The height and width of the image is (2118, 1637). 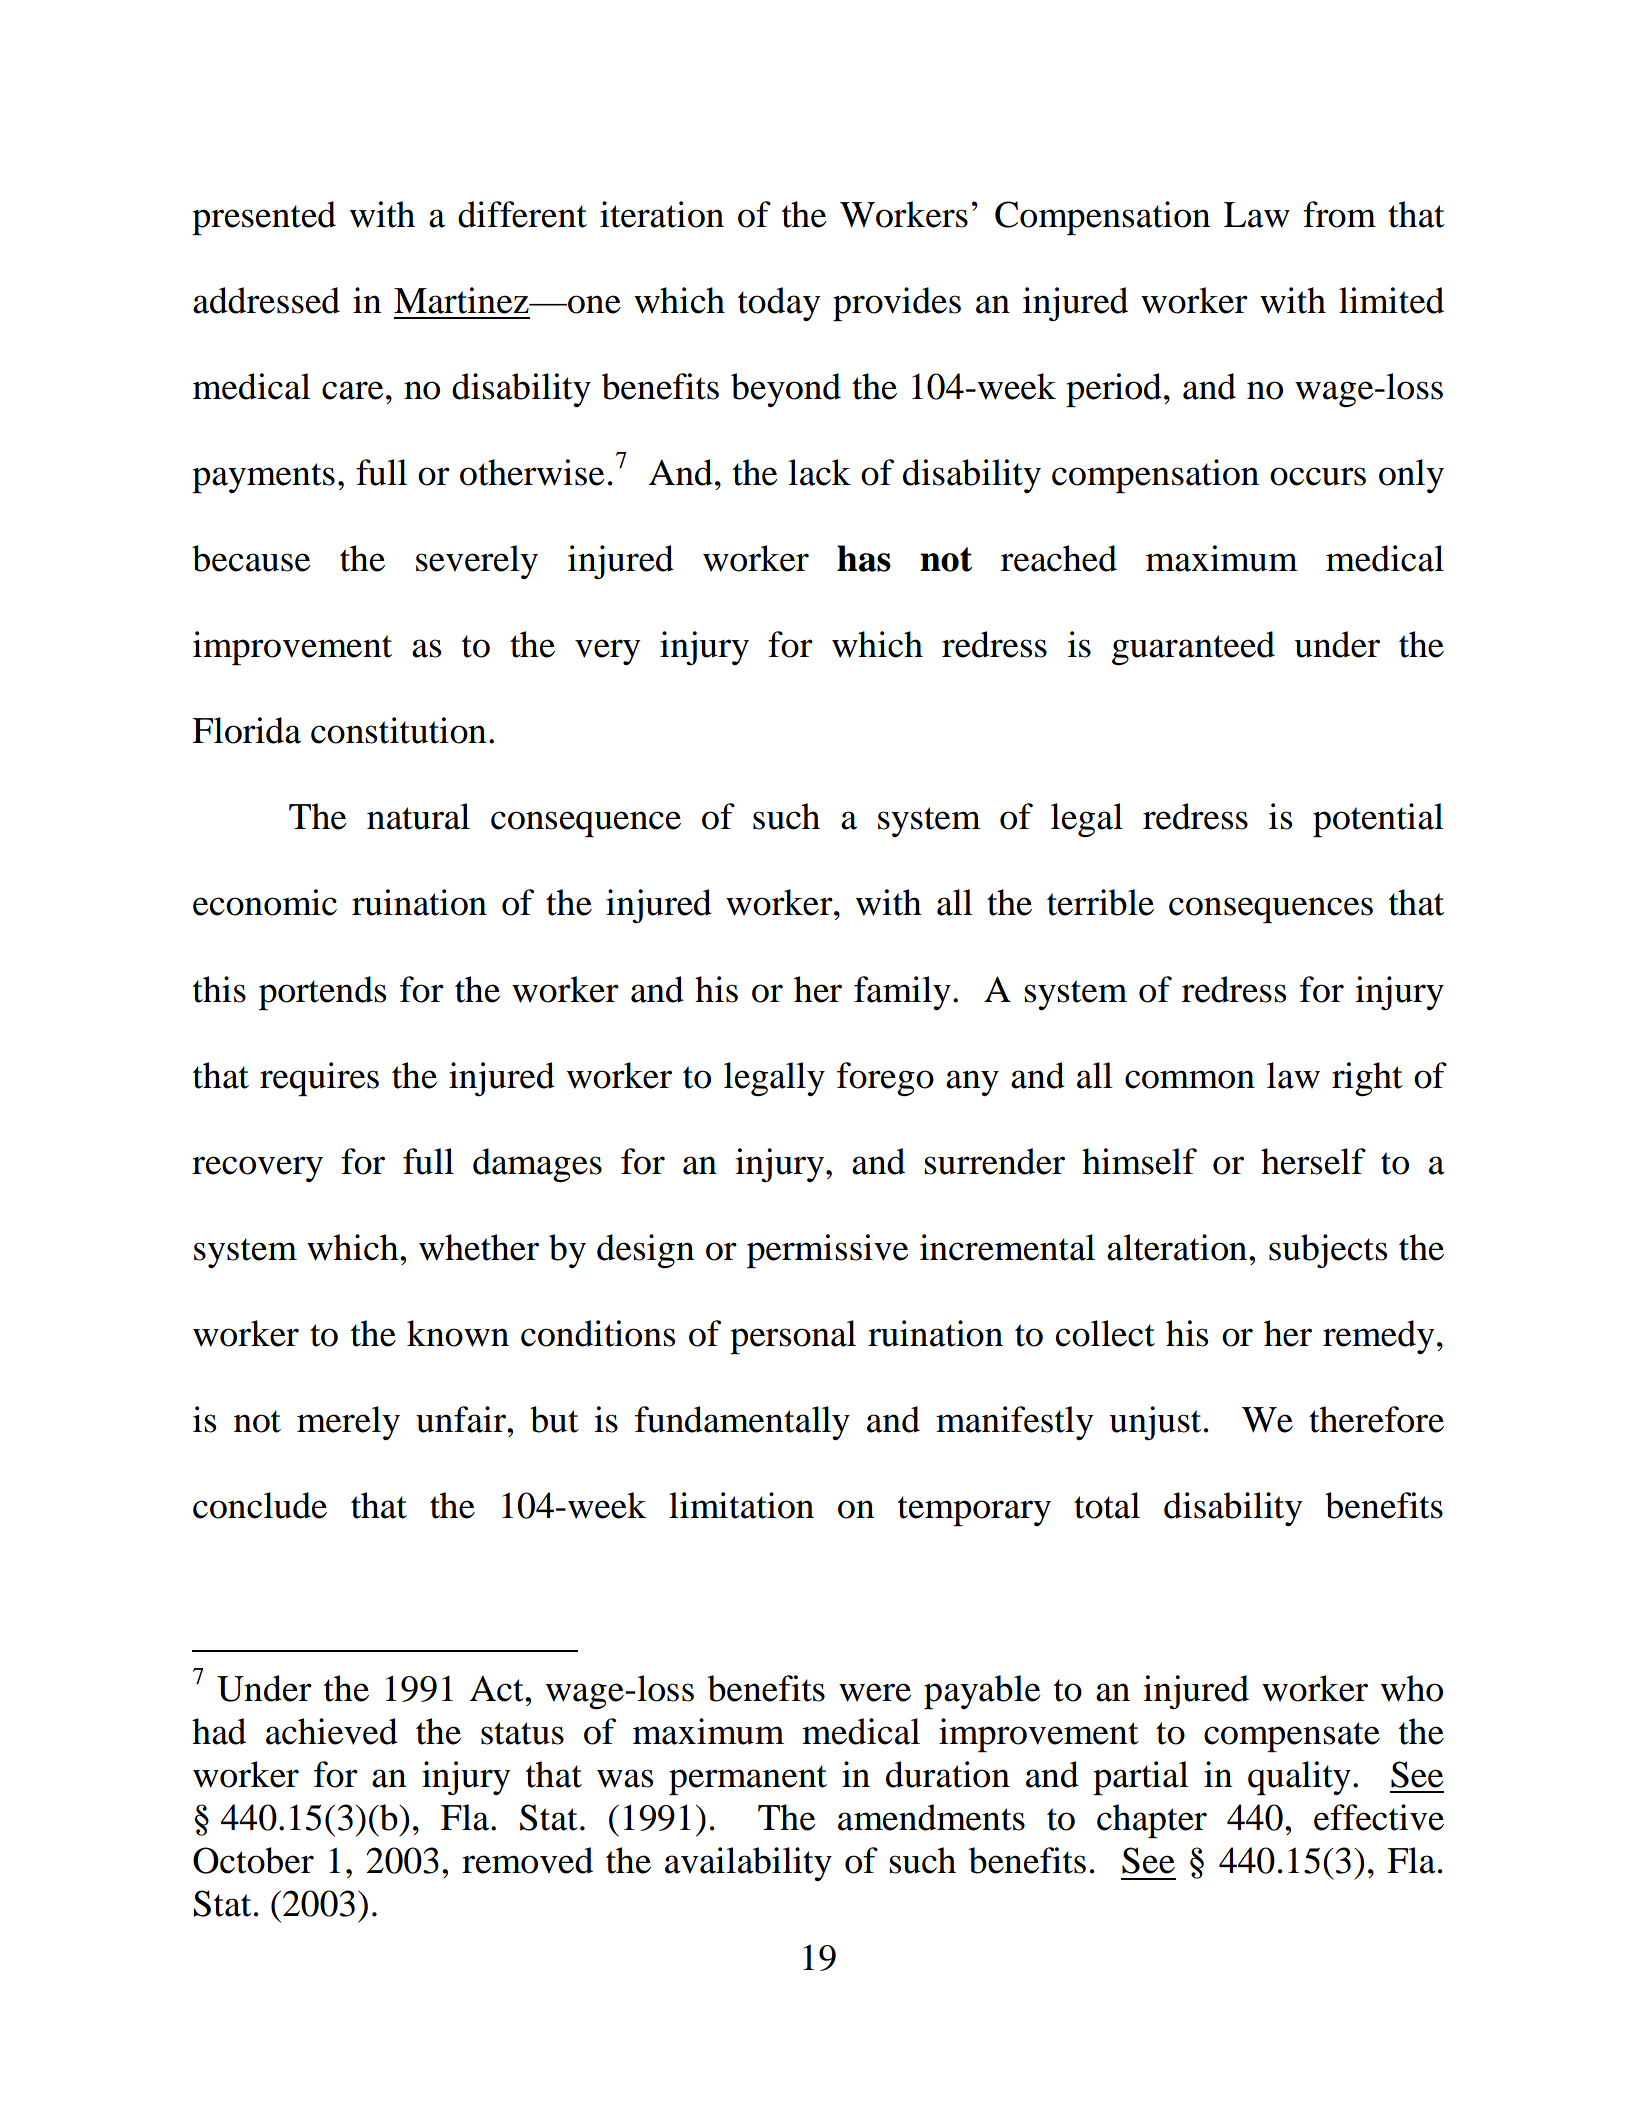 What do you see at coordinates (1328, 1251) in the image?
I see `subjects` at bounding box center [1328, 1251].
